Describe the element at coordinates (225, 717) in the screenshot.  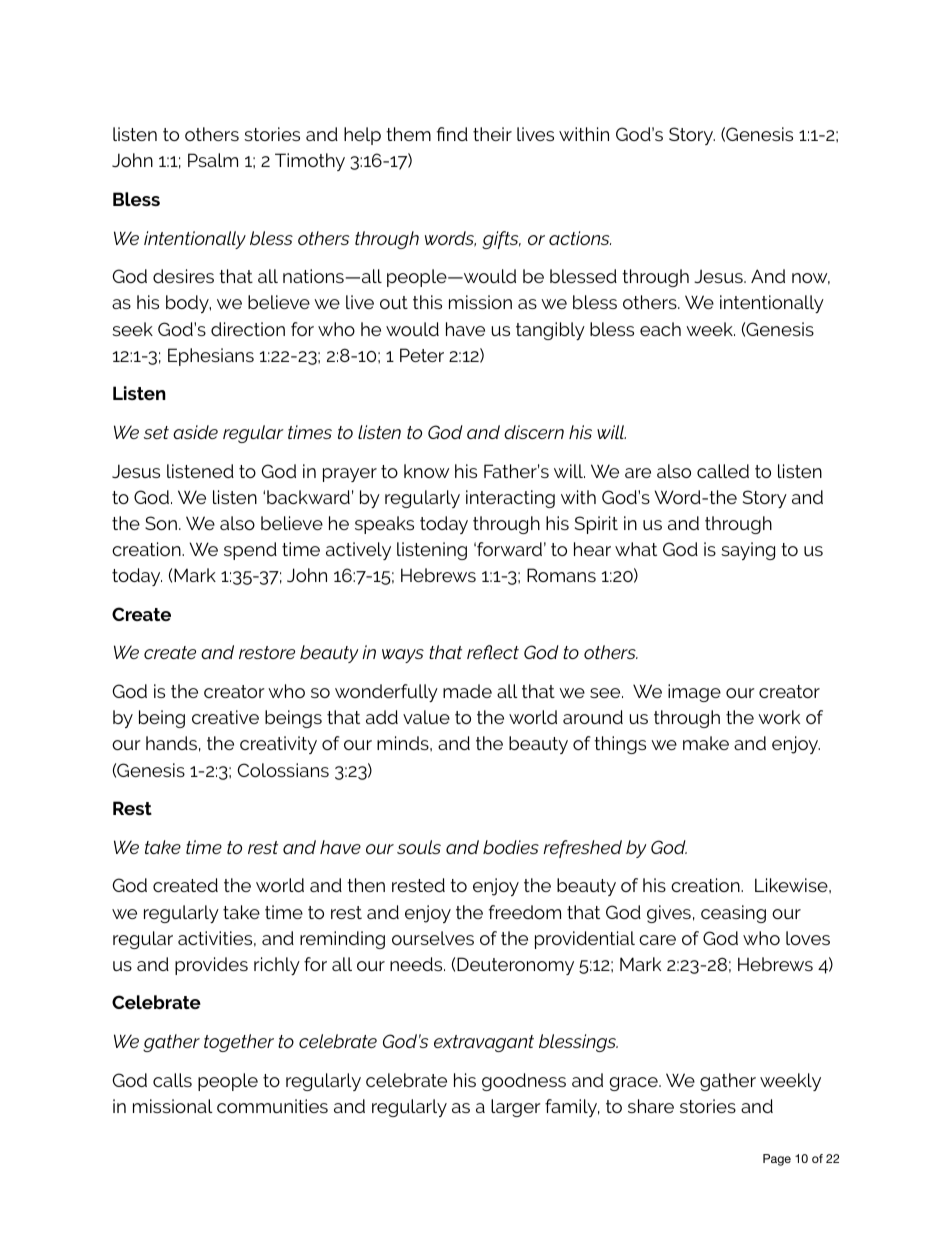
I see `creative` at that location.
